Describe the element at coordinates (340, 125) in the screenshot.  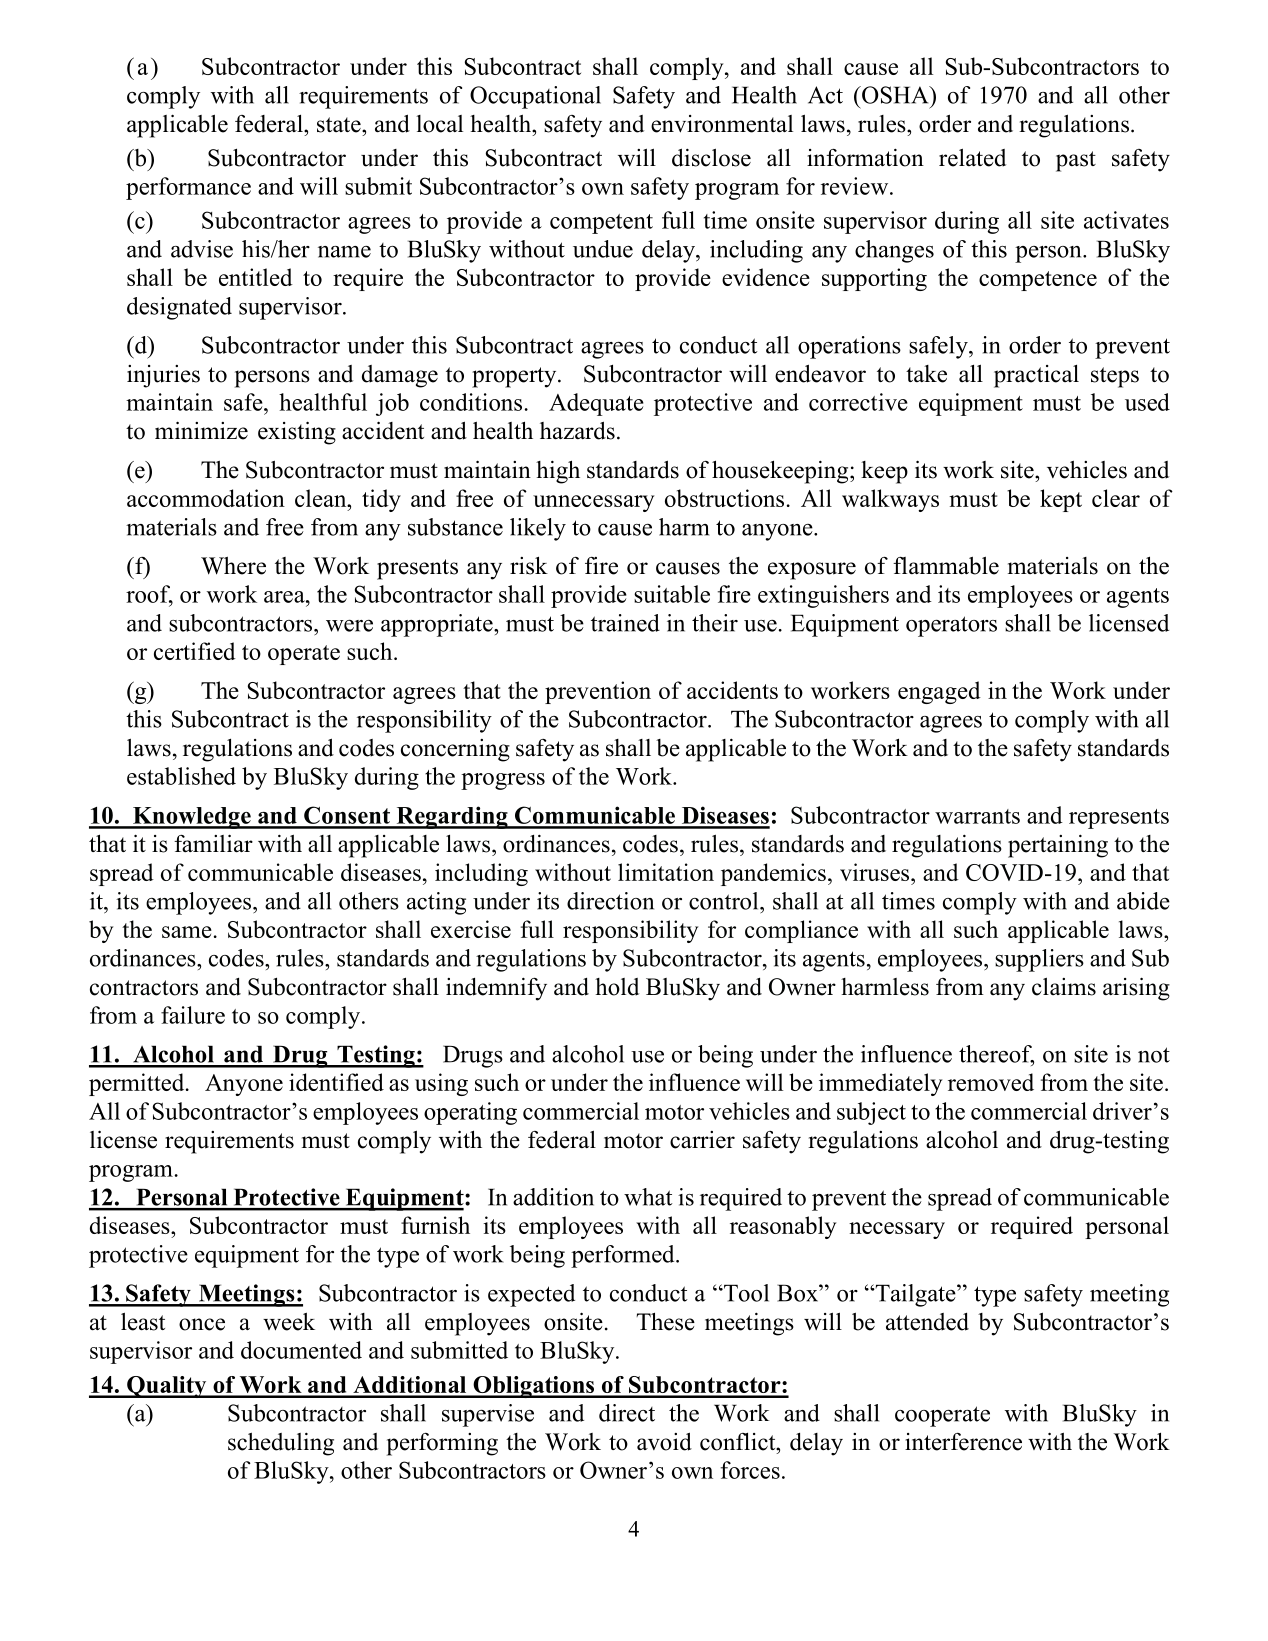
I see `state` at that location.
